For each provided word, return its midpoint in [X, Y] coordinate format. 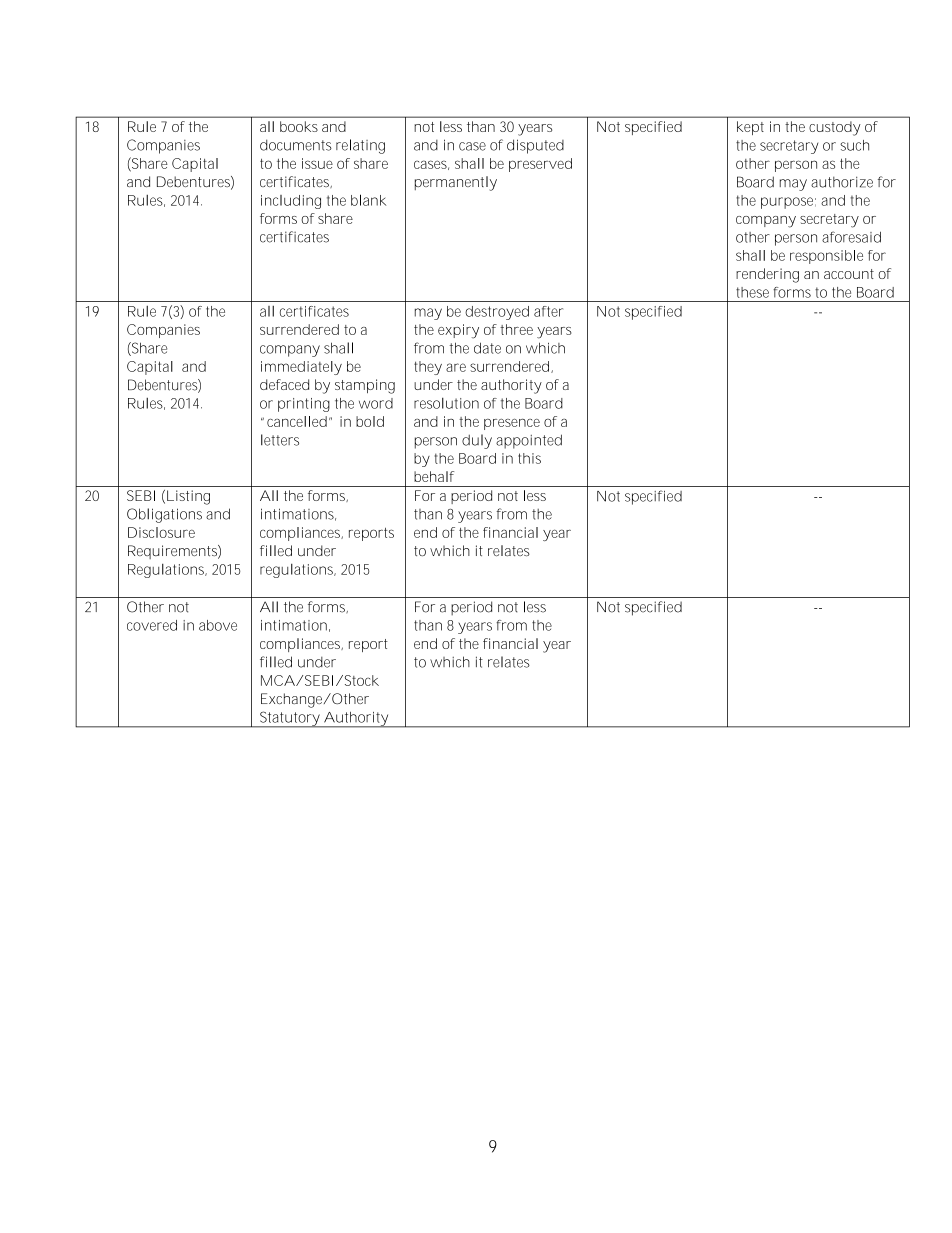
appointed [529, 441]
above [218, 625]
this [529, 458]
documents [296, 145]
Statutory [290, 719]
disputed [535, 146]
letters [280, 440]
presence [512, 424]
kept [750, 128]
